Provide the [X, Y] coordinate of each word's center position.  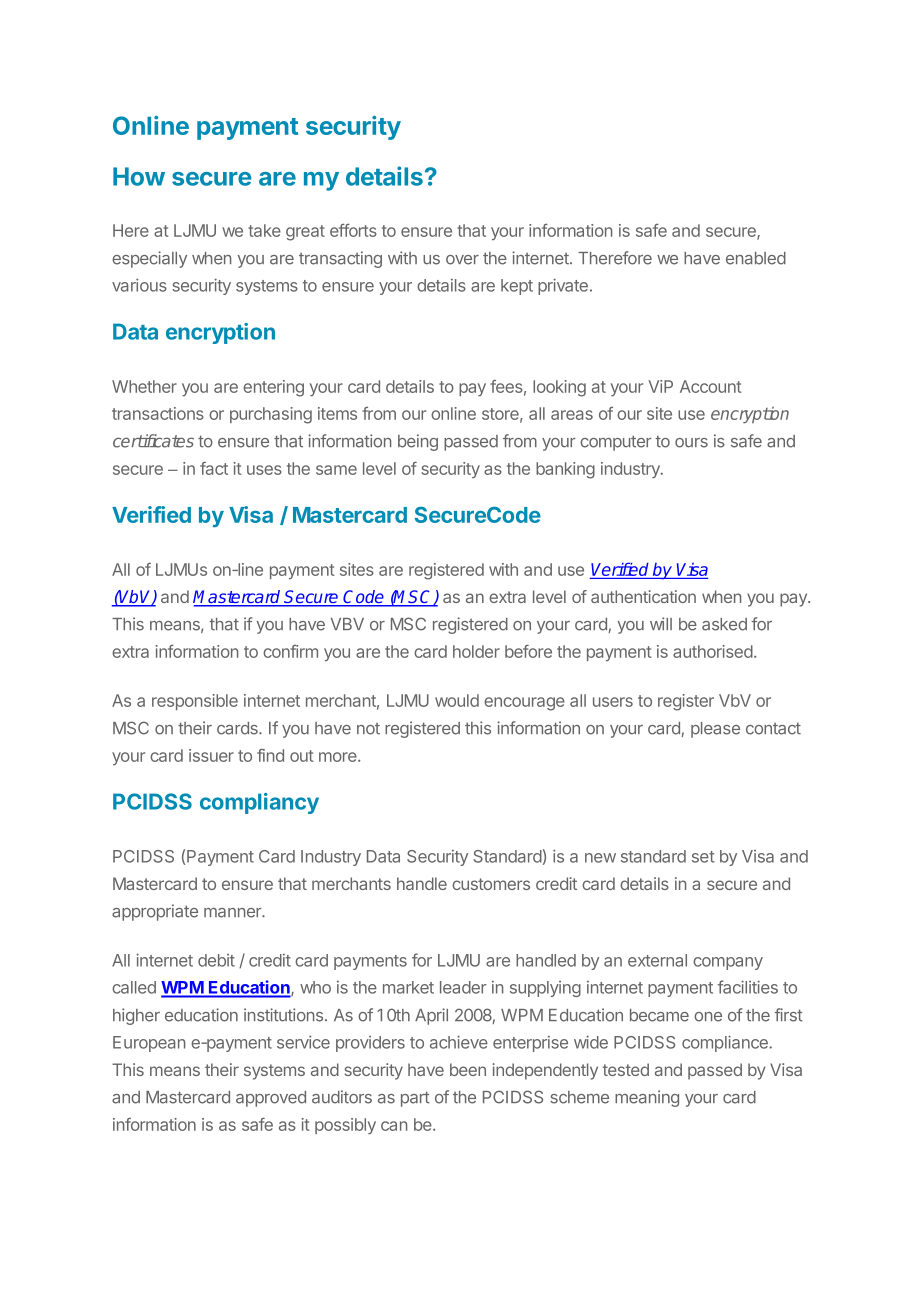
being [418, 442]
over [462, 260]
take [264, 230]
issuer [211, 755]
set [703, 857]
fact [214, 468]
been [468, 1069]
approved [271, 1099]
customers [491, 884]
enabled [756, 258]
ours [691, 443]
